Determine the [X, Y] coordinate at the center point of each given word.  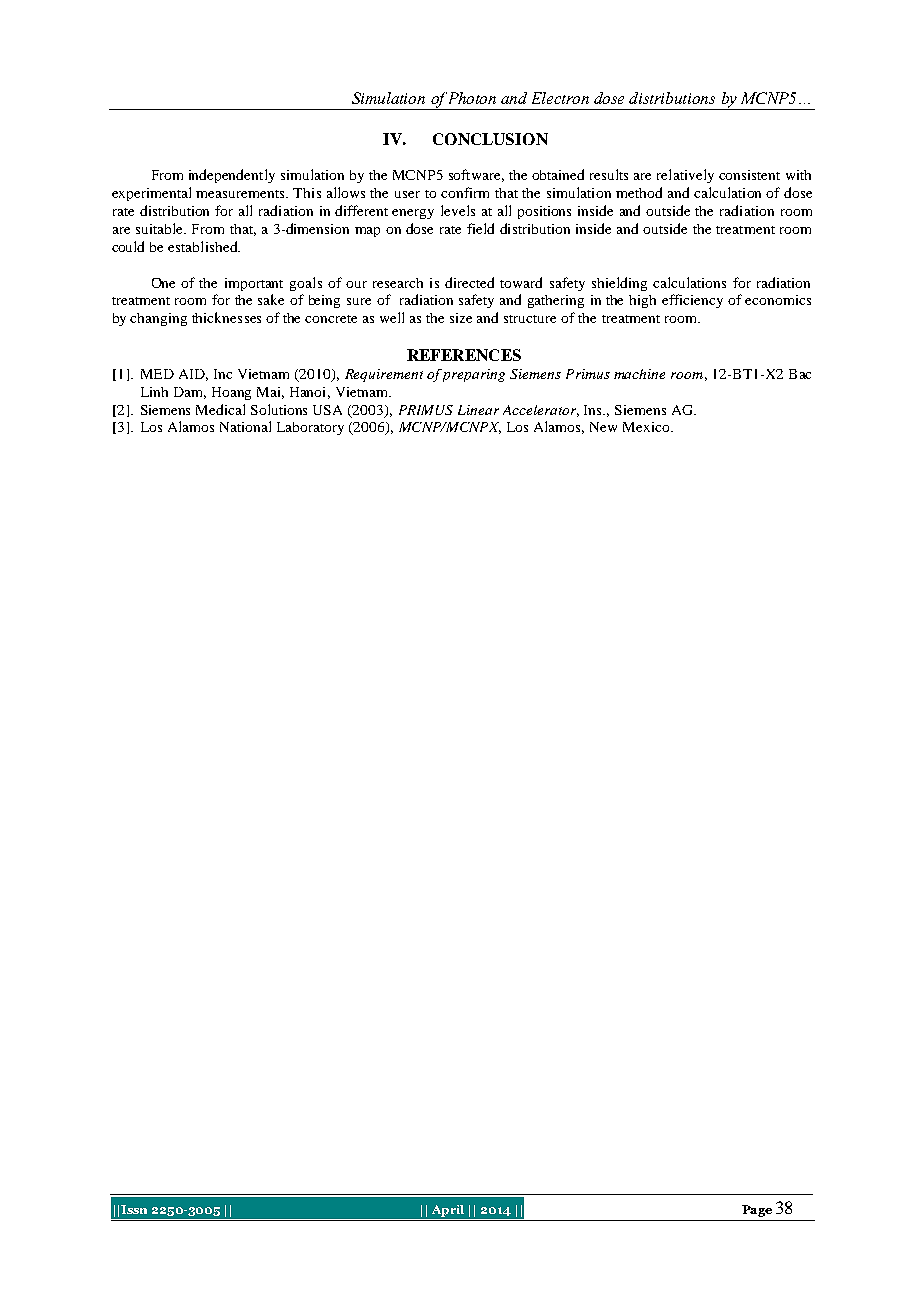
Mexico [647, 427]
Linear [478, 410]
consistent [749, 175]
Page [757, 1211]
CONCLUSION [490, 139]
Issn [134, 1209]
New [603, 427]
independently [232, 176]
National [245, 426]
